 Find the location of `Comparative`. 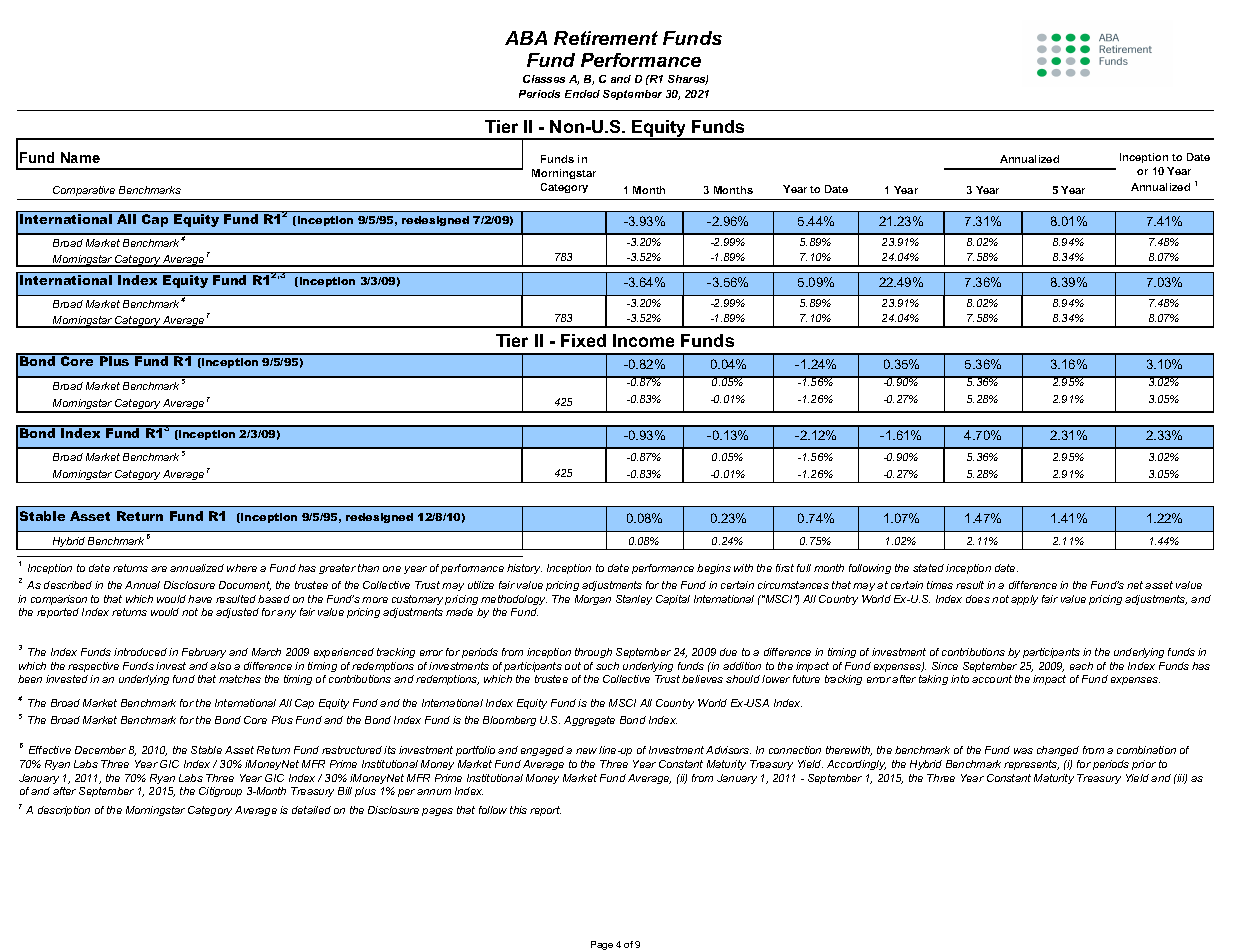

Comparative is located at coordinates (84, 193).
